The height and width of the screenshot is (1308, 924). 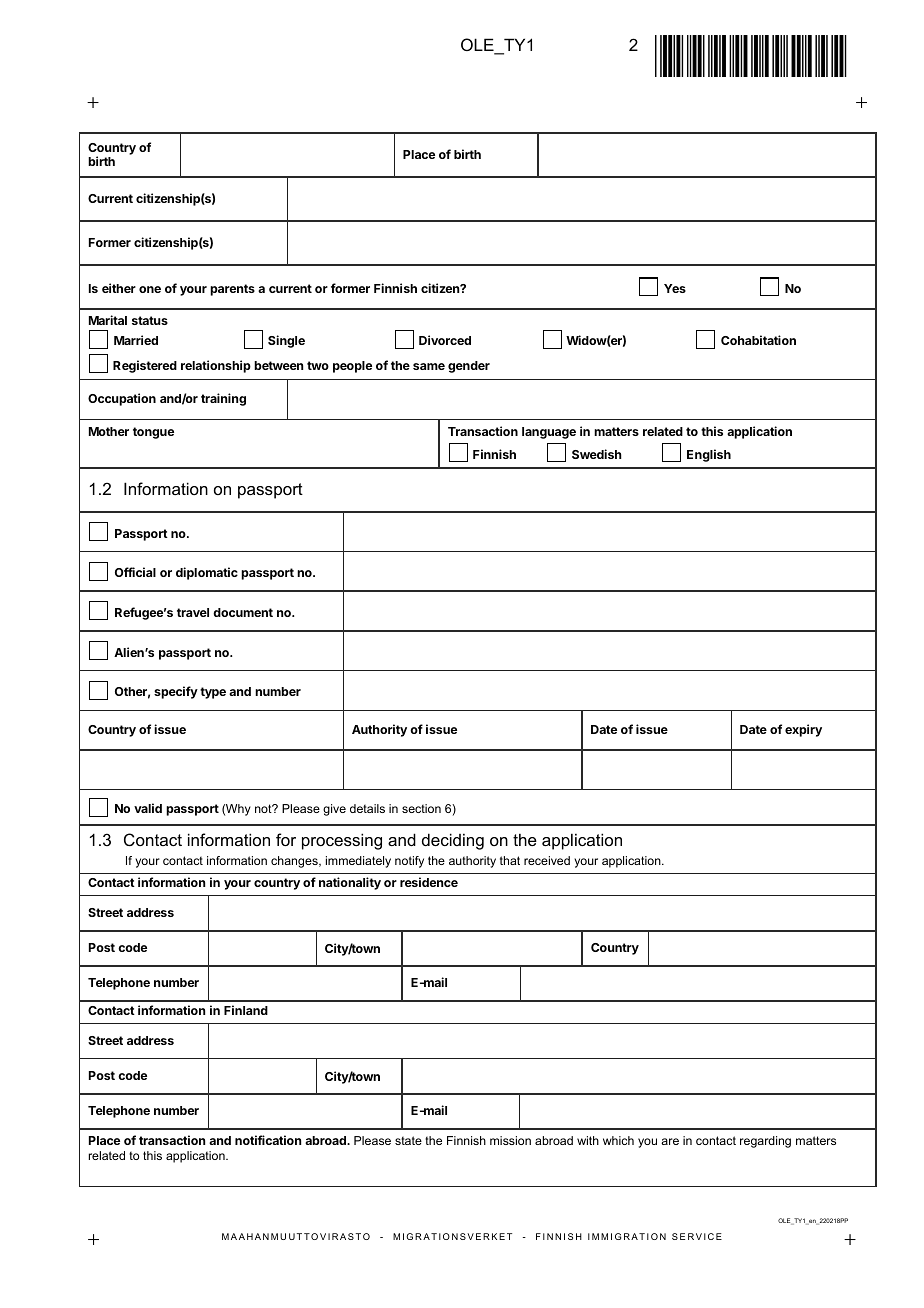 I want to click on Cohabitation, so click(x=758, y=340).
